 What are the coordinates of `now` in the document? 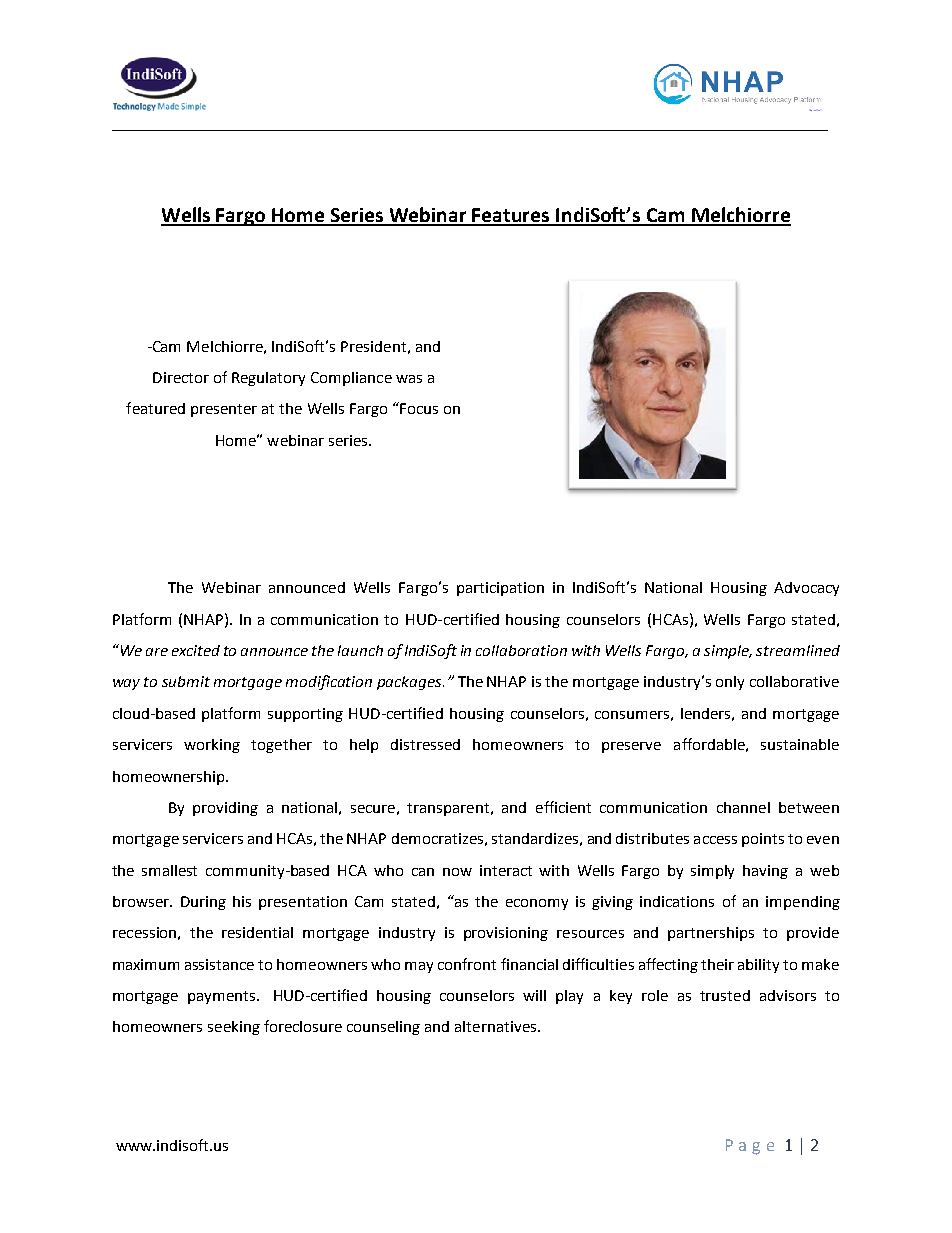 It's located at (457, 872).
